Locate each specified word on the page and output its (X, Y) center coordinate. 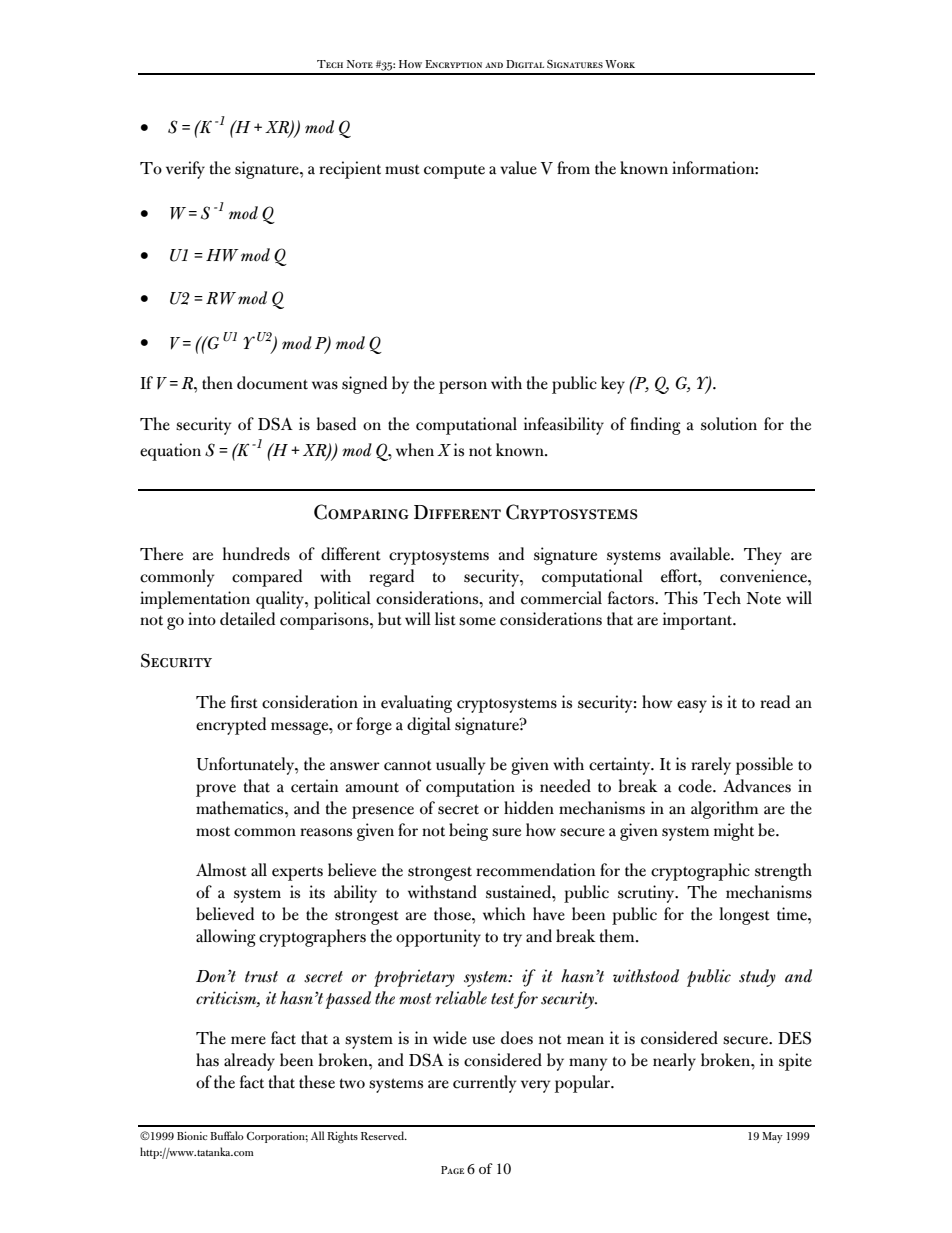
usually (461, 766)
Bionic (192, 1136)
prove (216, 790)
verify (185, 170)
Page (452, 1170)
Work (620, 64)
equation (170, 452)
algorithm (724, 810)
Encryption (453, 64)
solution (729, 424)
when (415, 450)
